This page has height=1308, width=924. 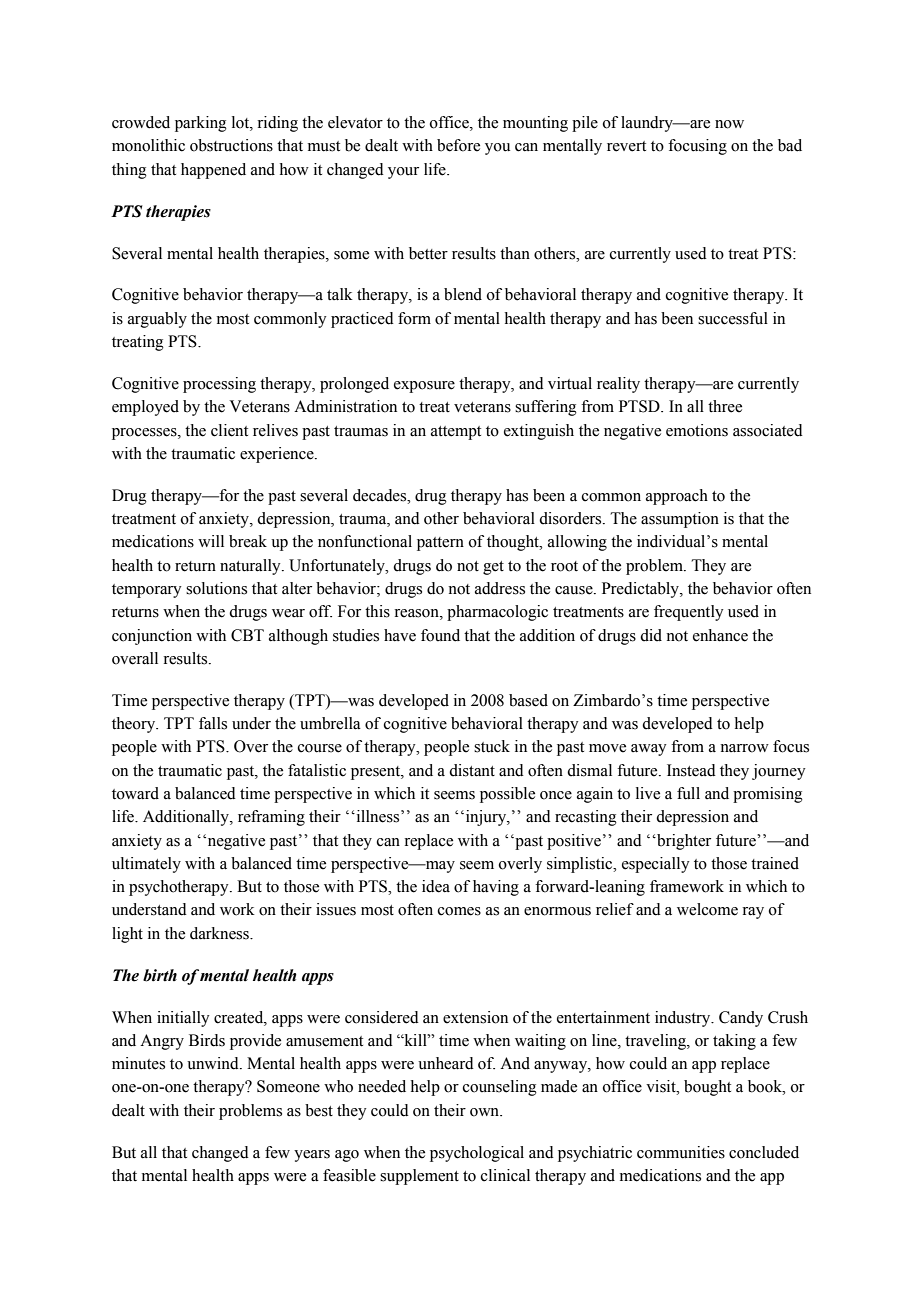 What do you see at coordinates (458, 145) in the page?
I see `before` at bounding box center [458, 145].
